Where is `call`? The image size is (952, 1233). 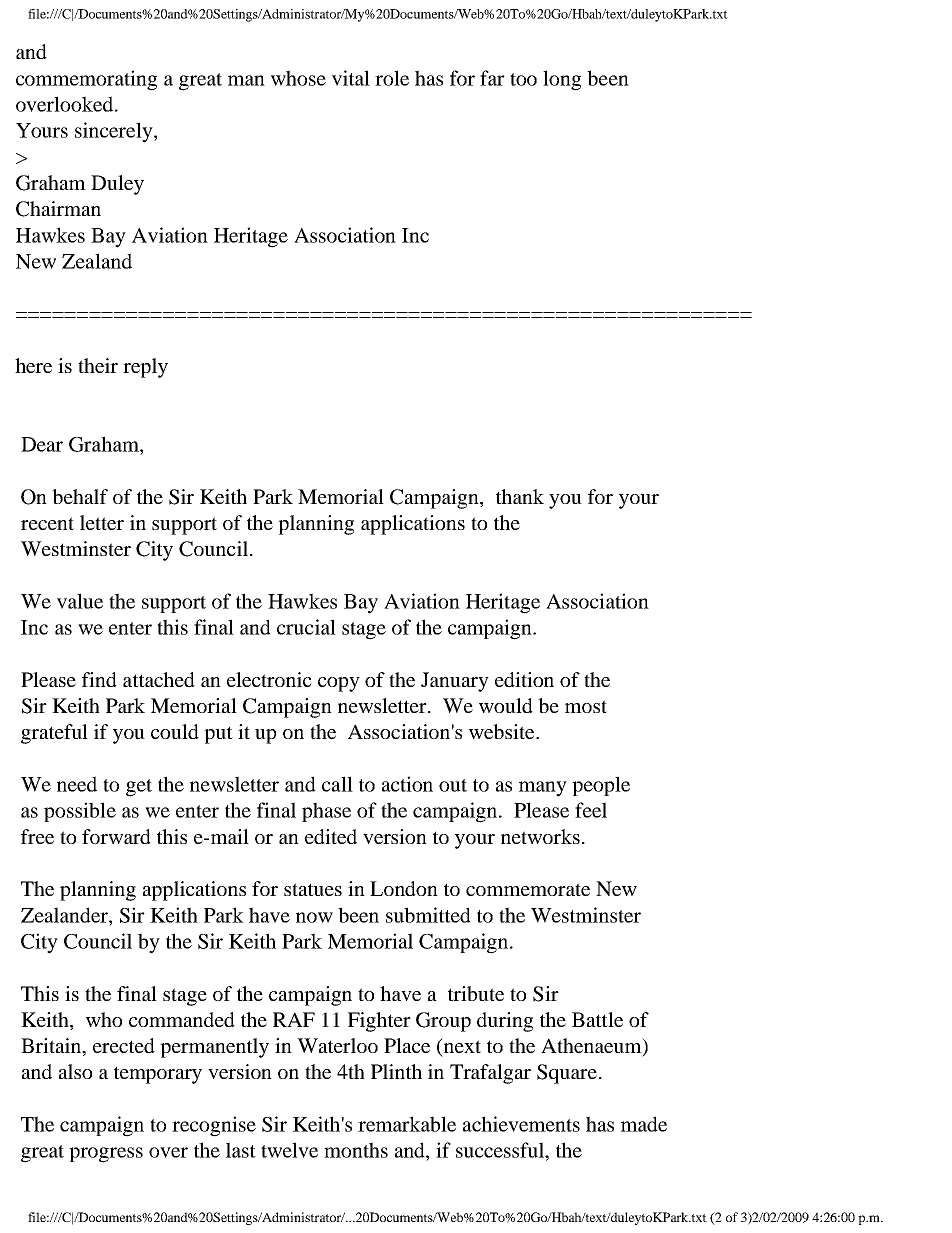
call is located at coordinates (337, 784).
